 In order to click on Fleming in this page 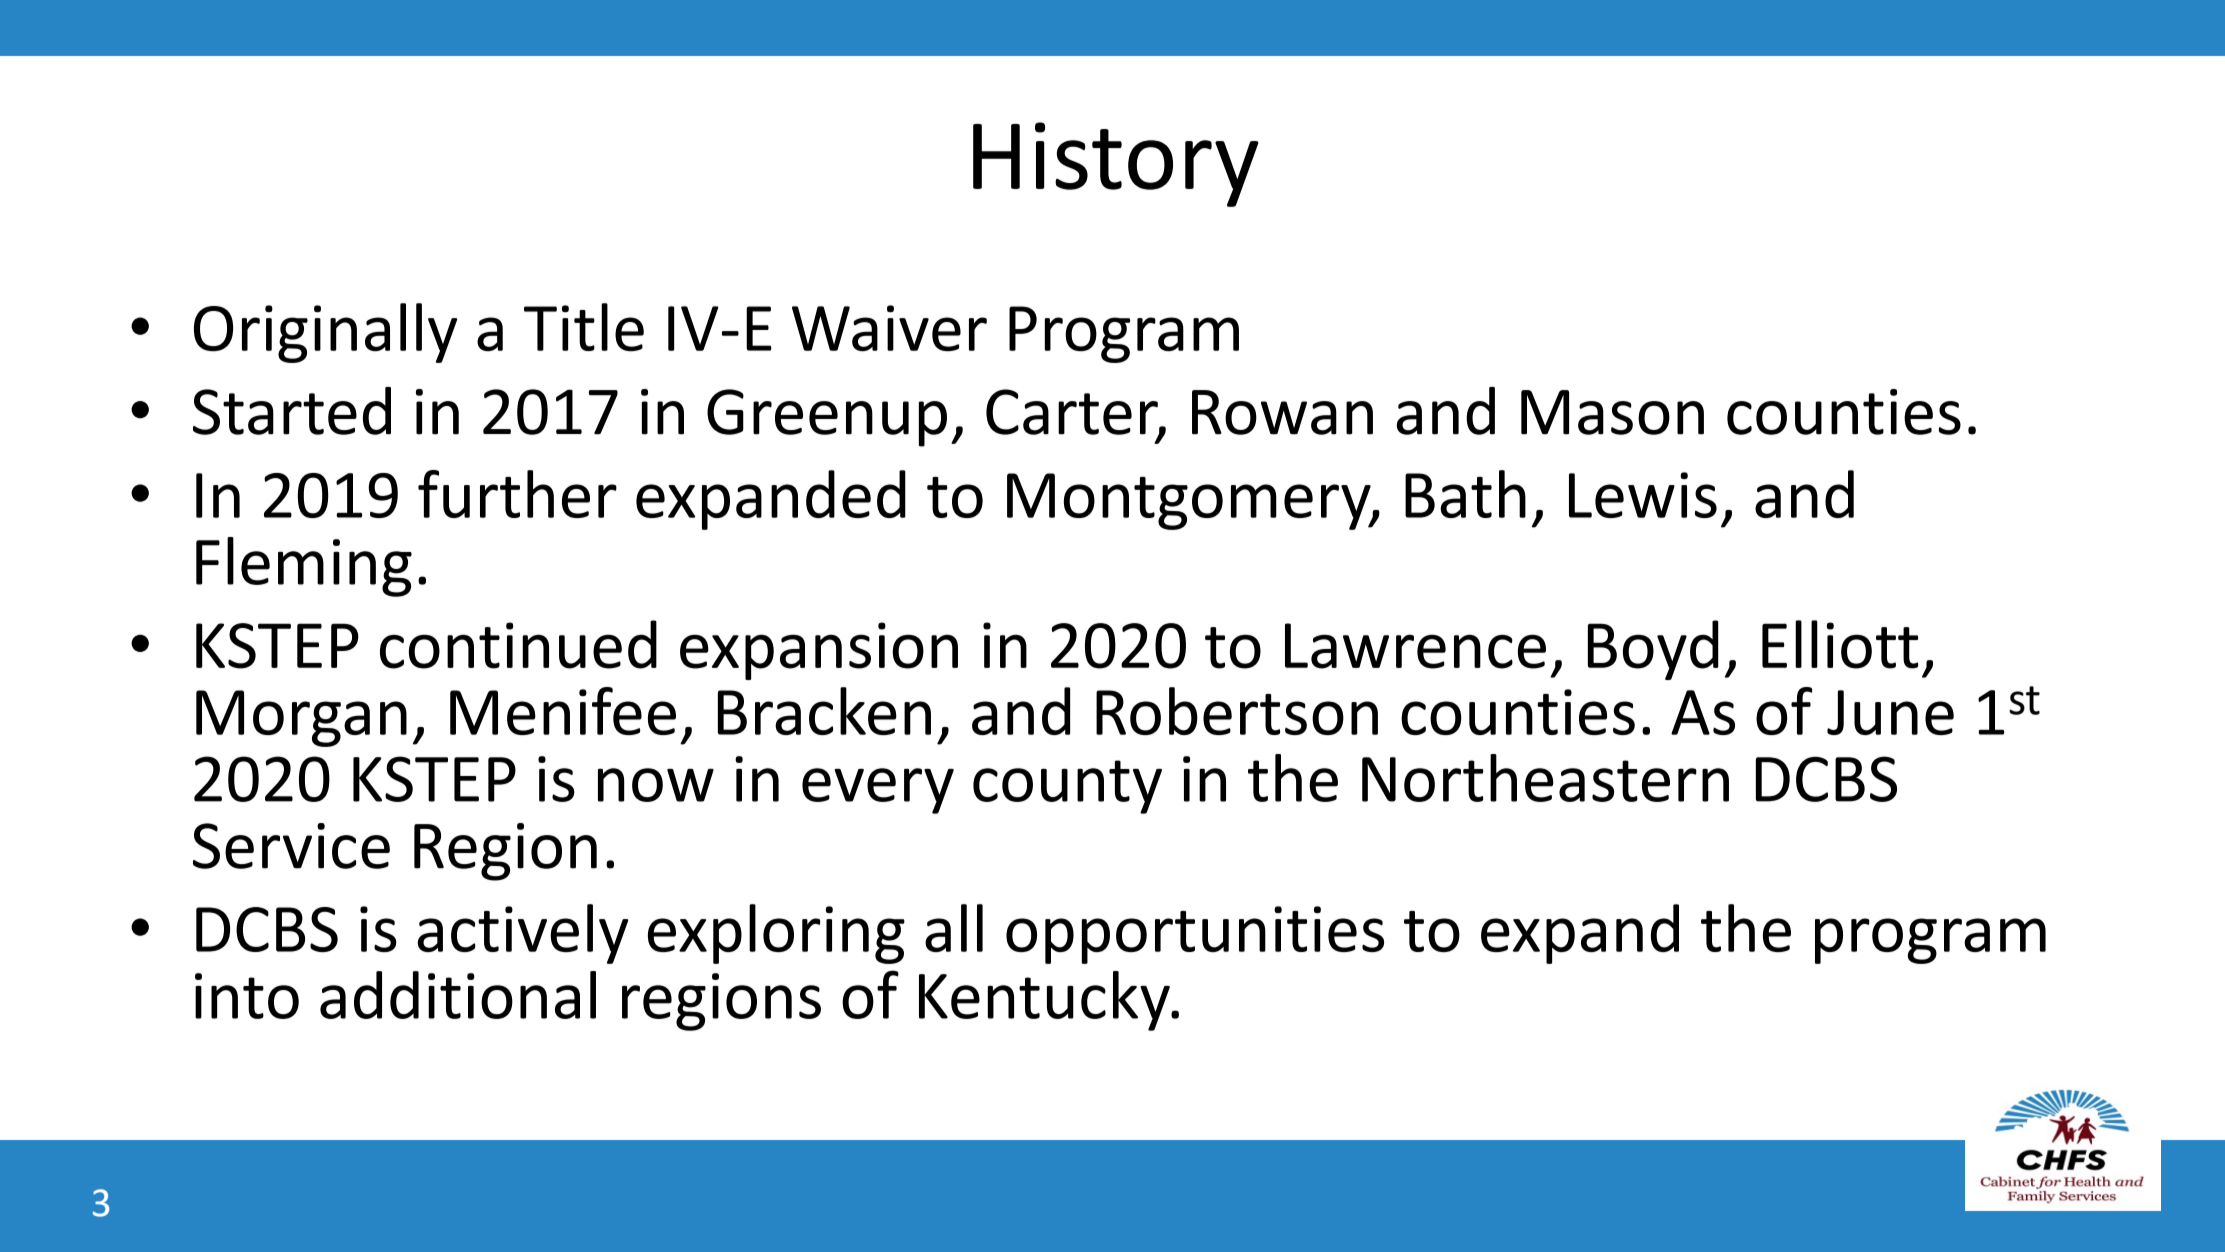, I will do `click(304, 567)`.
